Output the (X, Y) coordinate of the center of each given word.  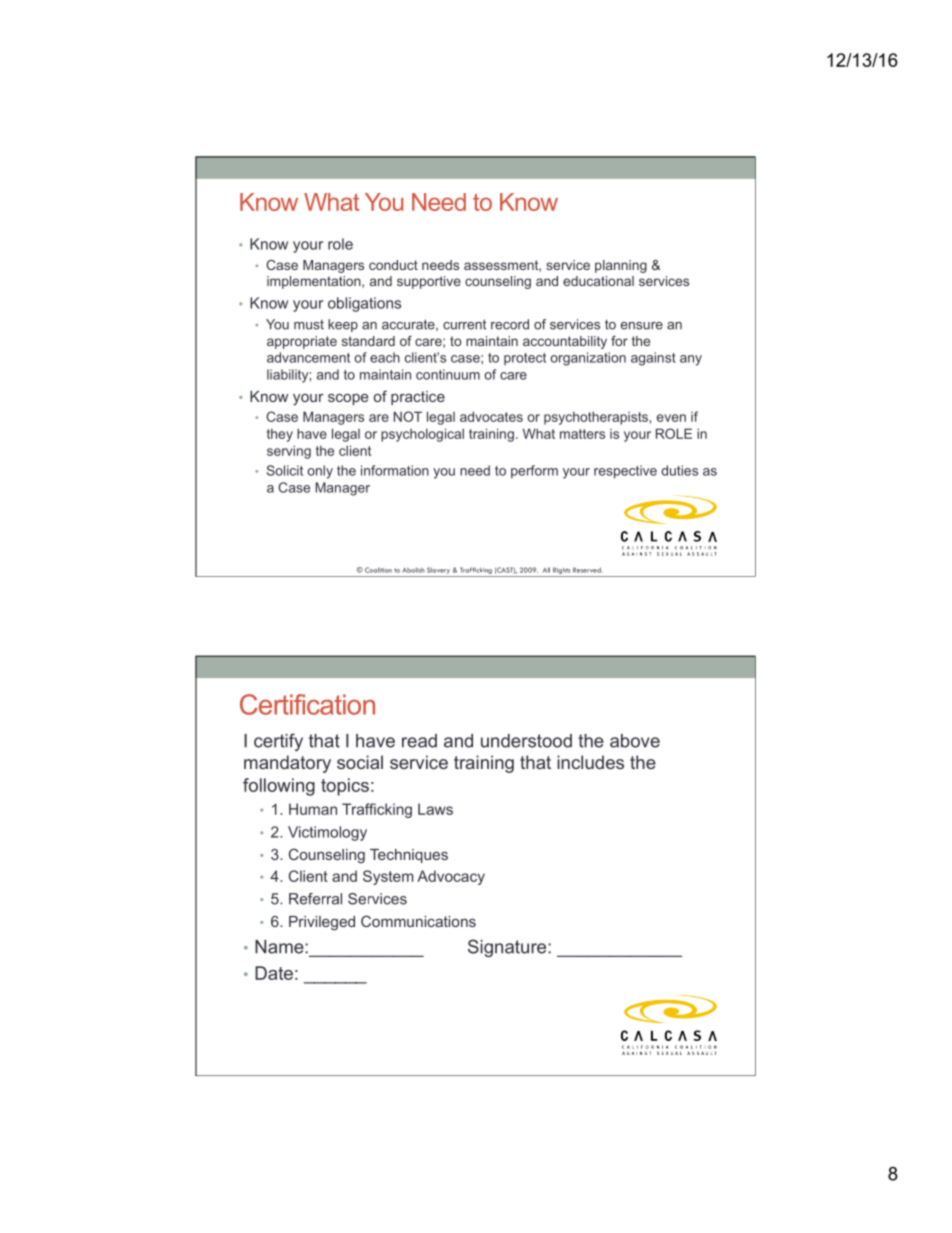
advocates (491, 416)
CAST (505, 570)
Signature (508, 948)
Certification (307, 704)
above (635, 741)
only (320, 472)
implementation (315, 282)
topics (345, 787)
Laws (435, 809)
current (464, 324)
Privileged (322, 923)
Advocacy (451, 877)
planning (621, 266)
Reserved (588, 570)
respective (625, 472)
